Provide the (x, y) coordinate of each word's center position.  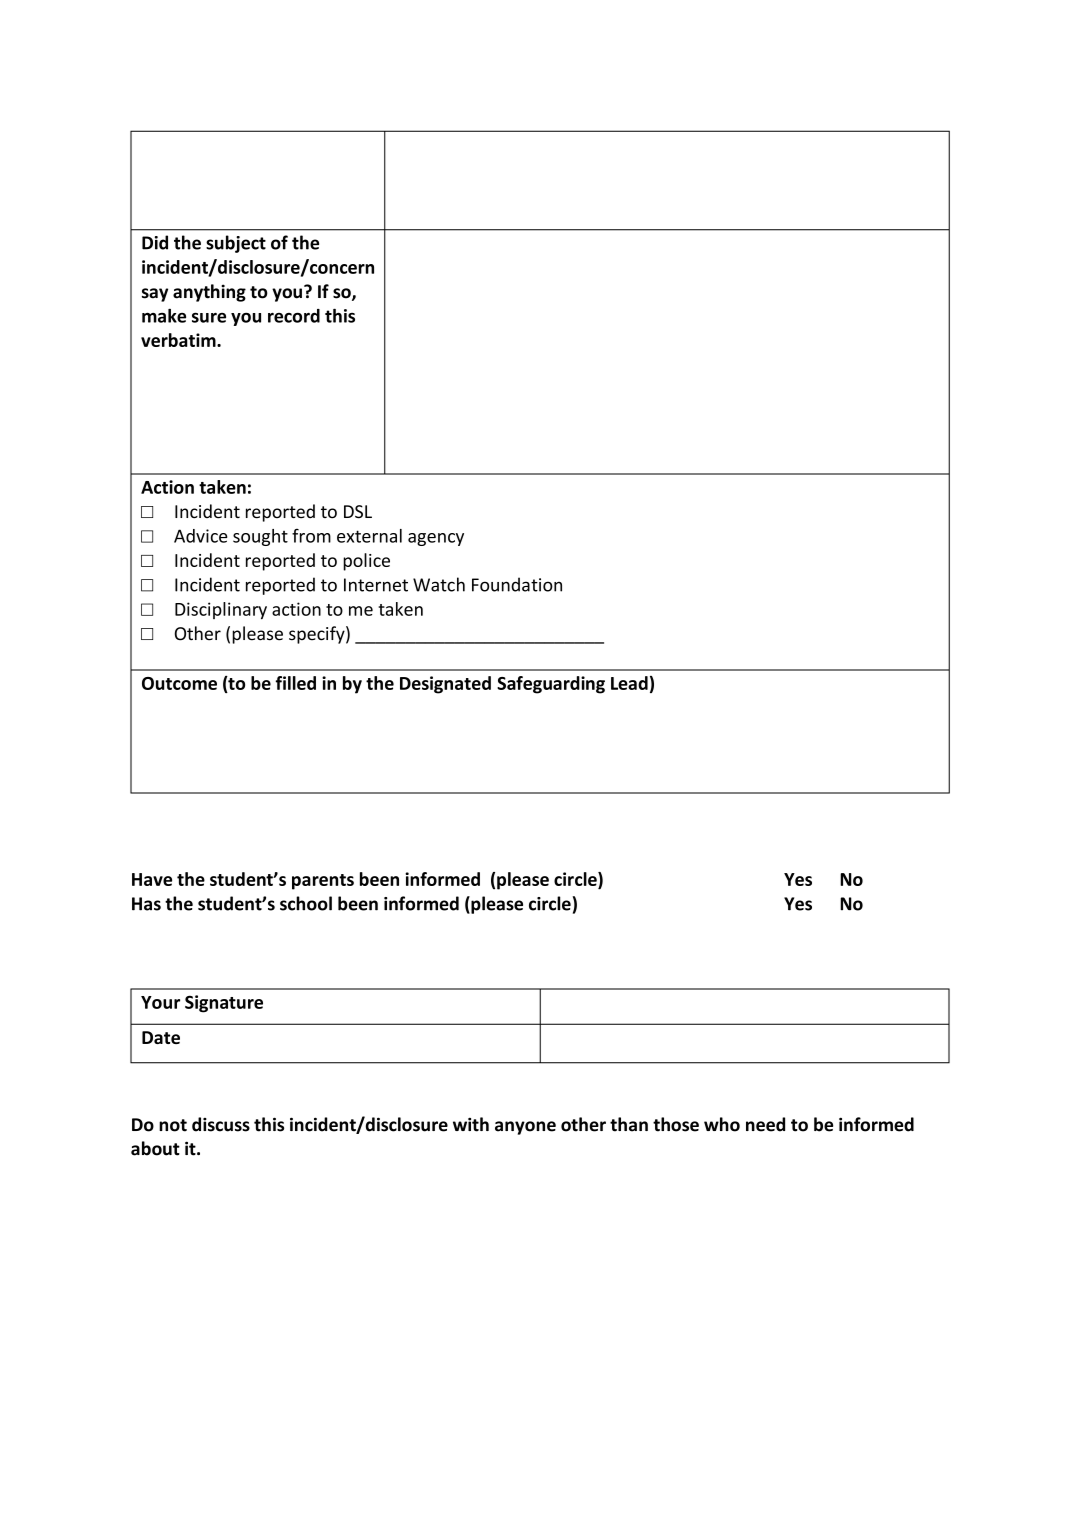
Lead (629, 683)
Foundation (517, 584)
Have (152, 879)
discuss (221, 1124)
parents (323, 882)
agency (436, 539)
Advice (201, 536)
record (294, 316)
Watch (439, 584)
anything (209, 293)
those (676, 1124)
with (471, 1124)
